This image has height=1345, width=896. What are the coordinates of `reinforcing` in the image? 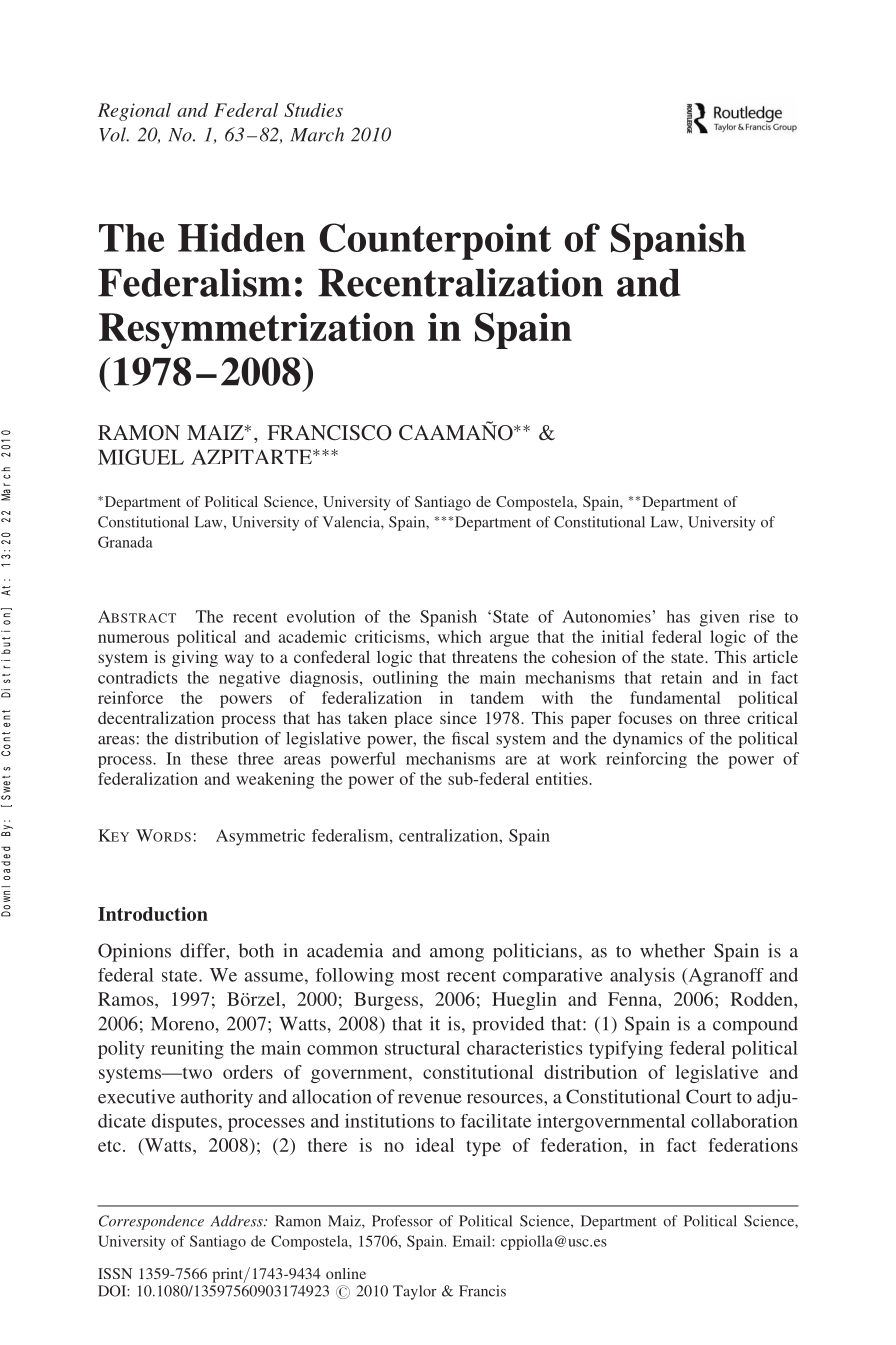 It's located at (646, 760).
